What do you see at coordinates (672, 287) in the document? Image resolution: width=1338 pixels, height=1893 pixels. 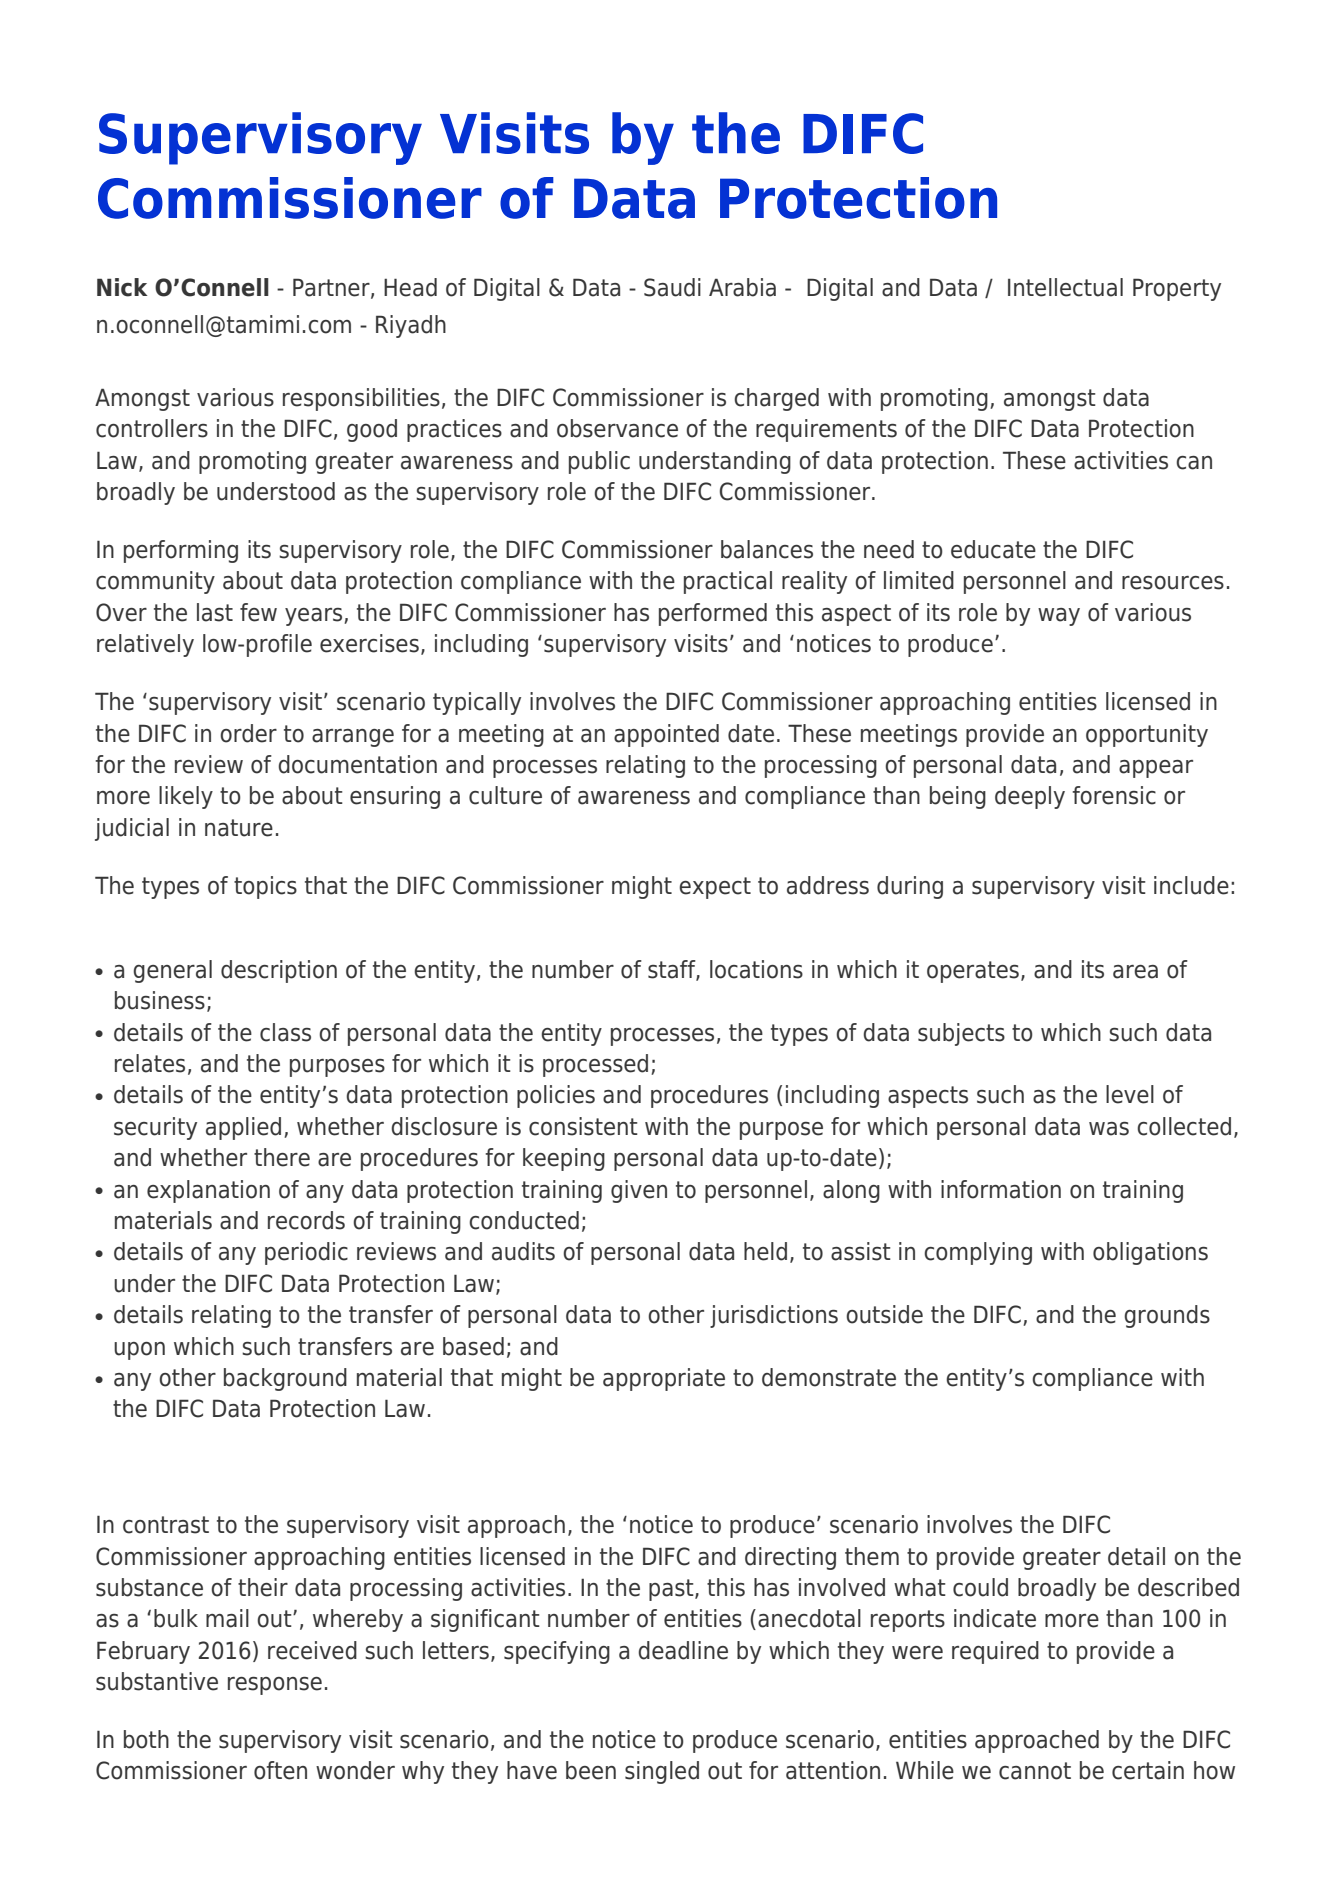 I see `Saudi` at bounding box center [672, 287].
